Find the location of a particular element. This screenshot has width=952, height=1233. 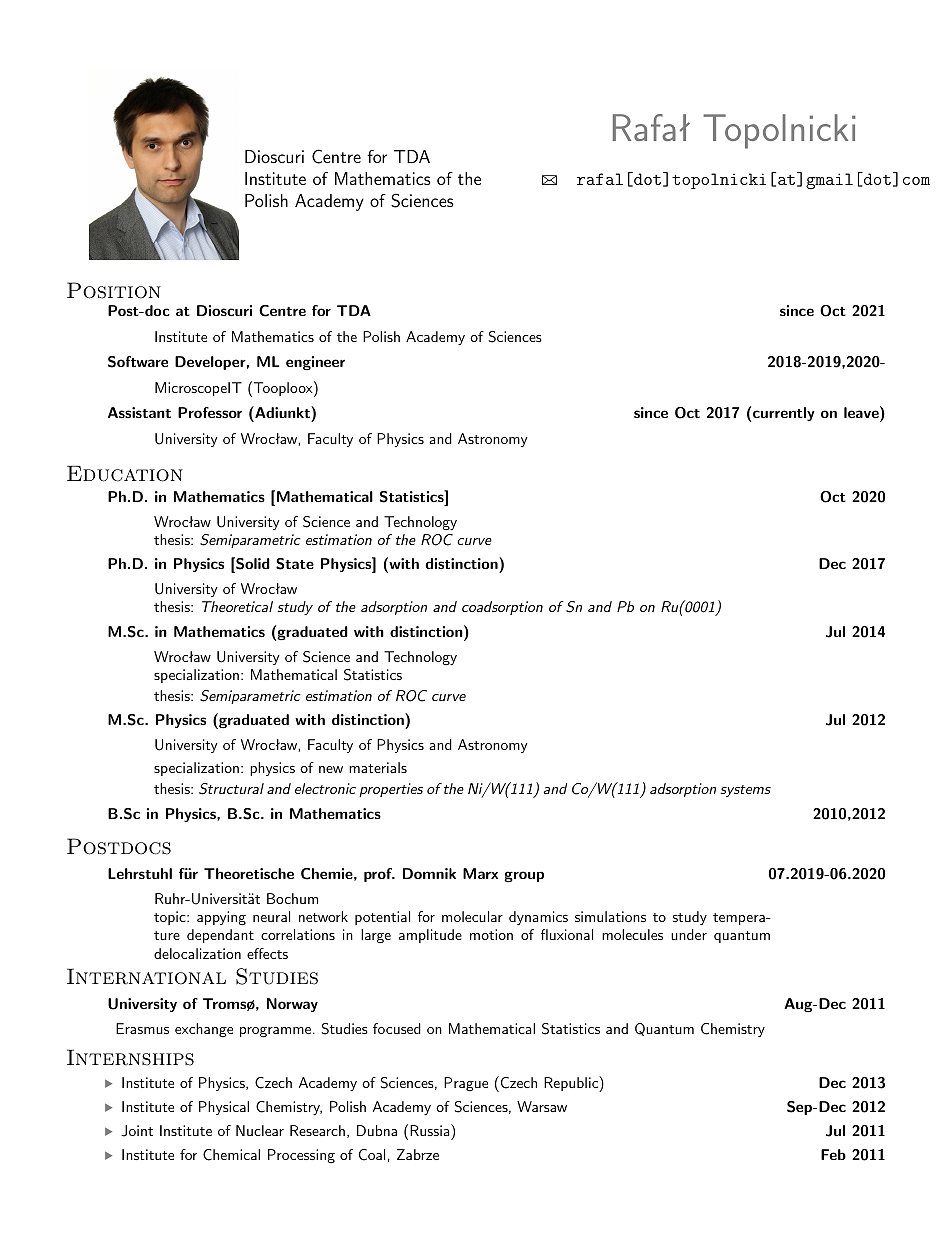

Theoretical is located at coordinates (237, 606).
